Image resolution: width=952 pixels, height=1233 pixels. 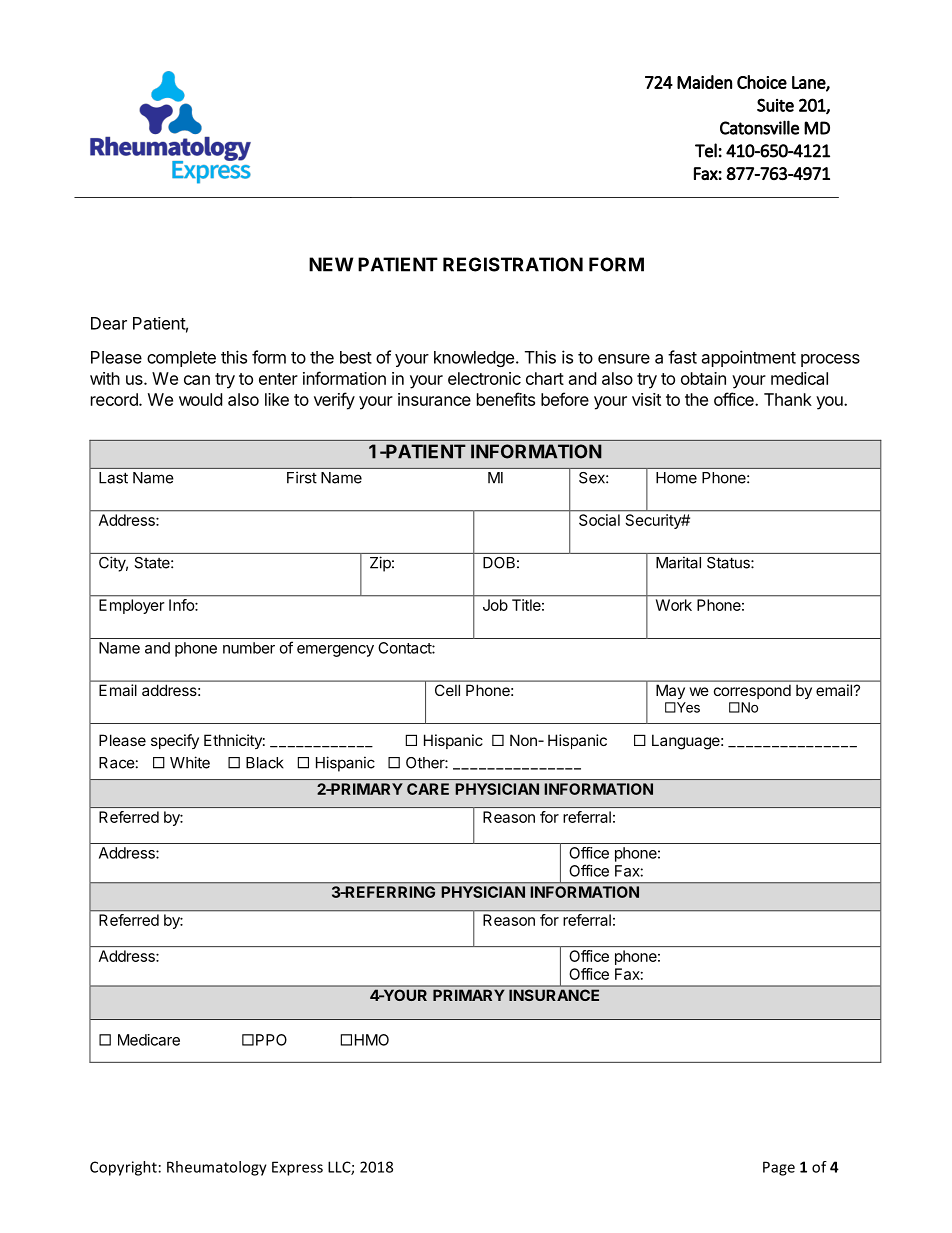 What do you see at coordinates (495, 605) in the screenshot?
I see `Job` at bounding box center [495, 605].
